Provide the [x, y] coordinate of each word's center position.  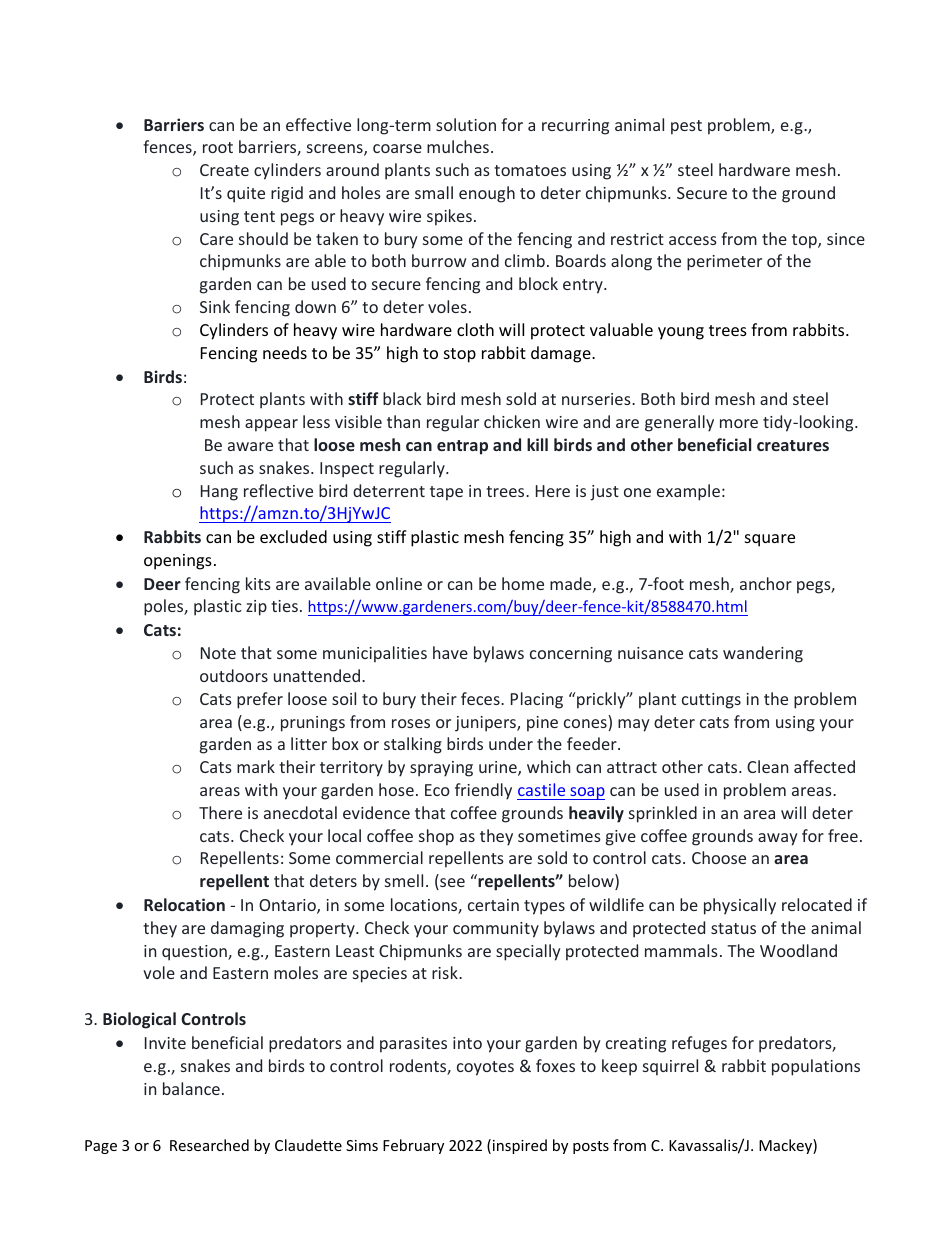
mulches [458, 146]
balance [191, 1088]
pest [686, 127]
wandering [763, 654]
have [450, 652]
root [218, 147]
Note [218, 653]
